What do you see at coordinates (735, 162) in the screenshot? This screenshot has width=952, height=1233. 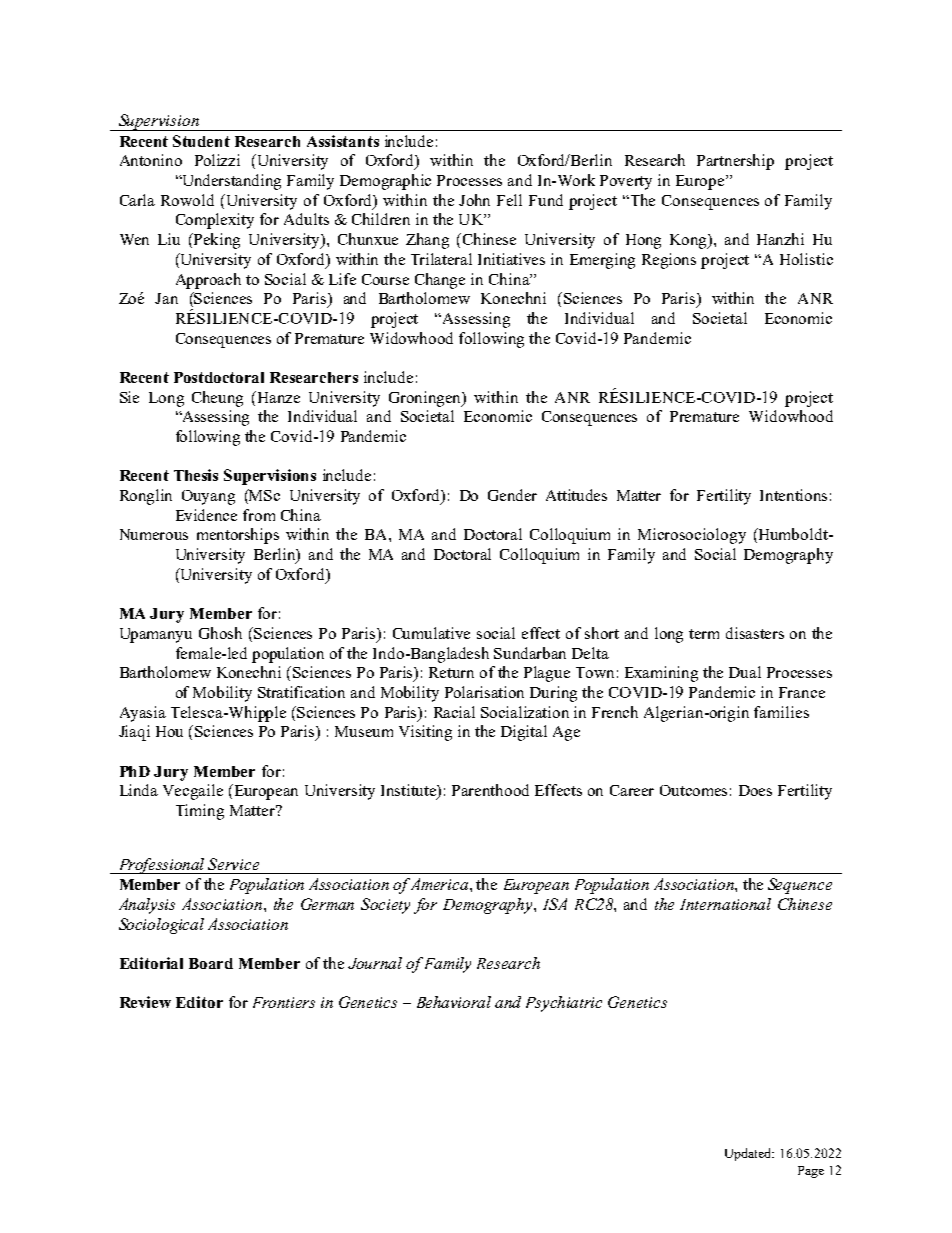 I see `Partnership` at bounding box center [735, 162].
